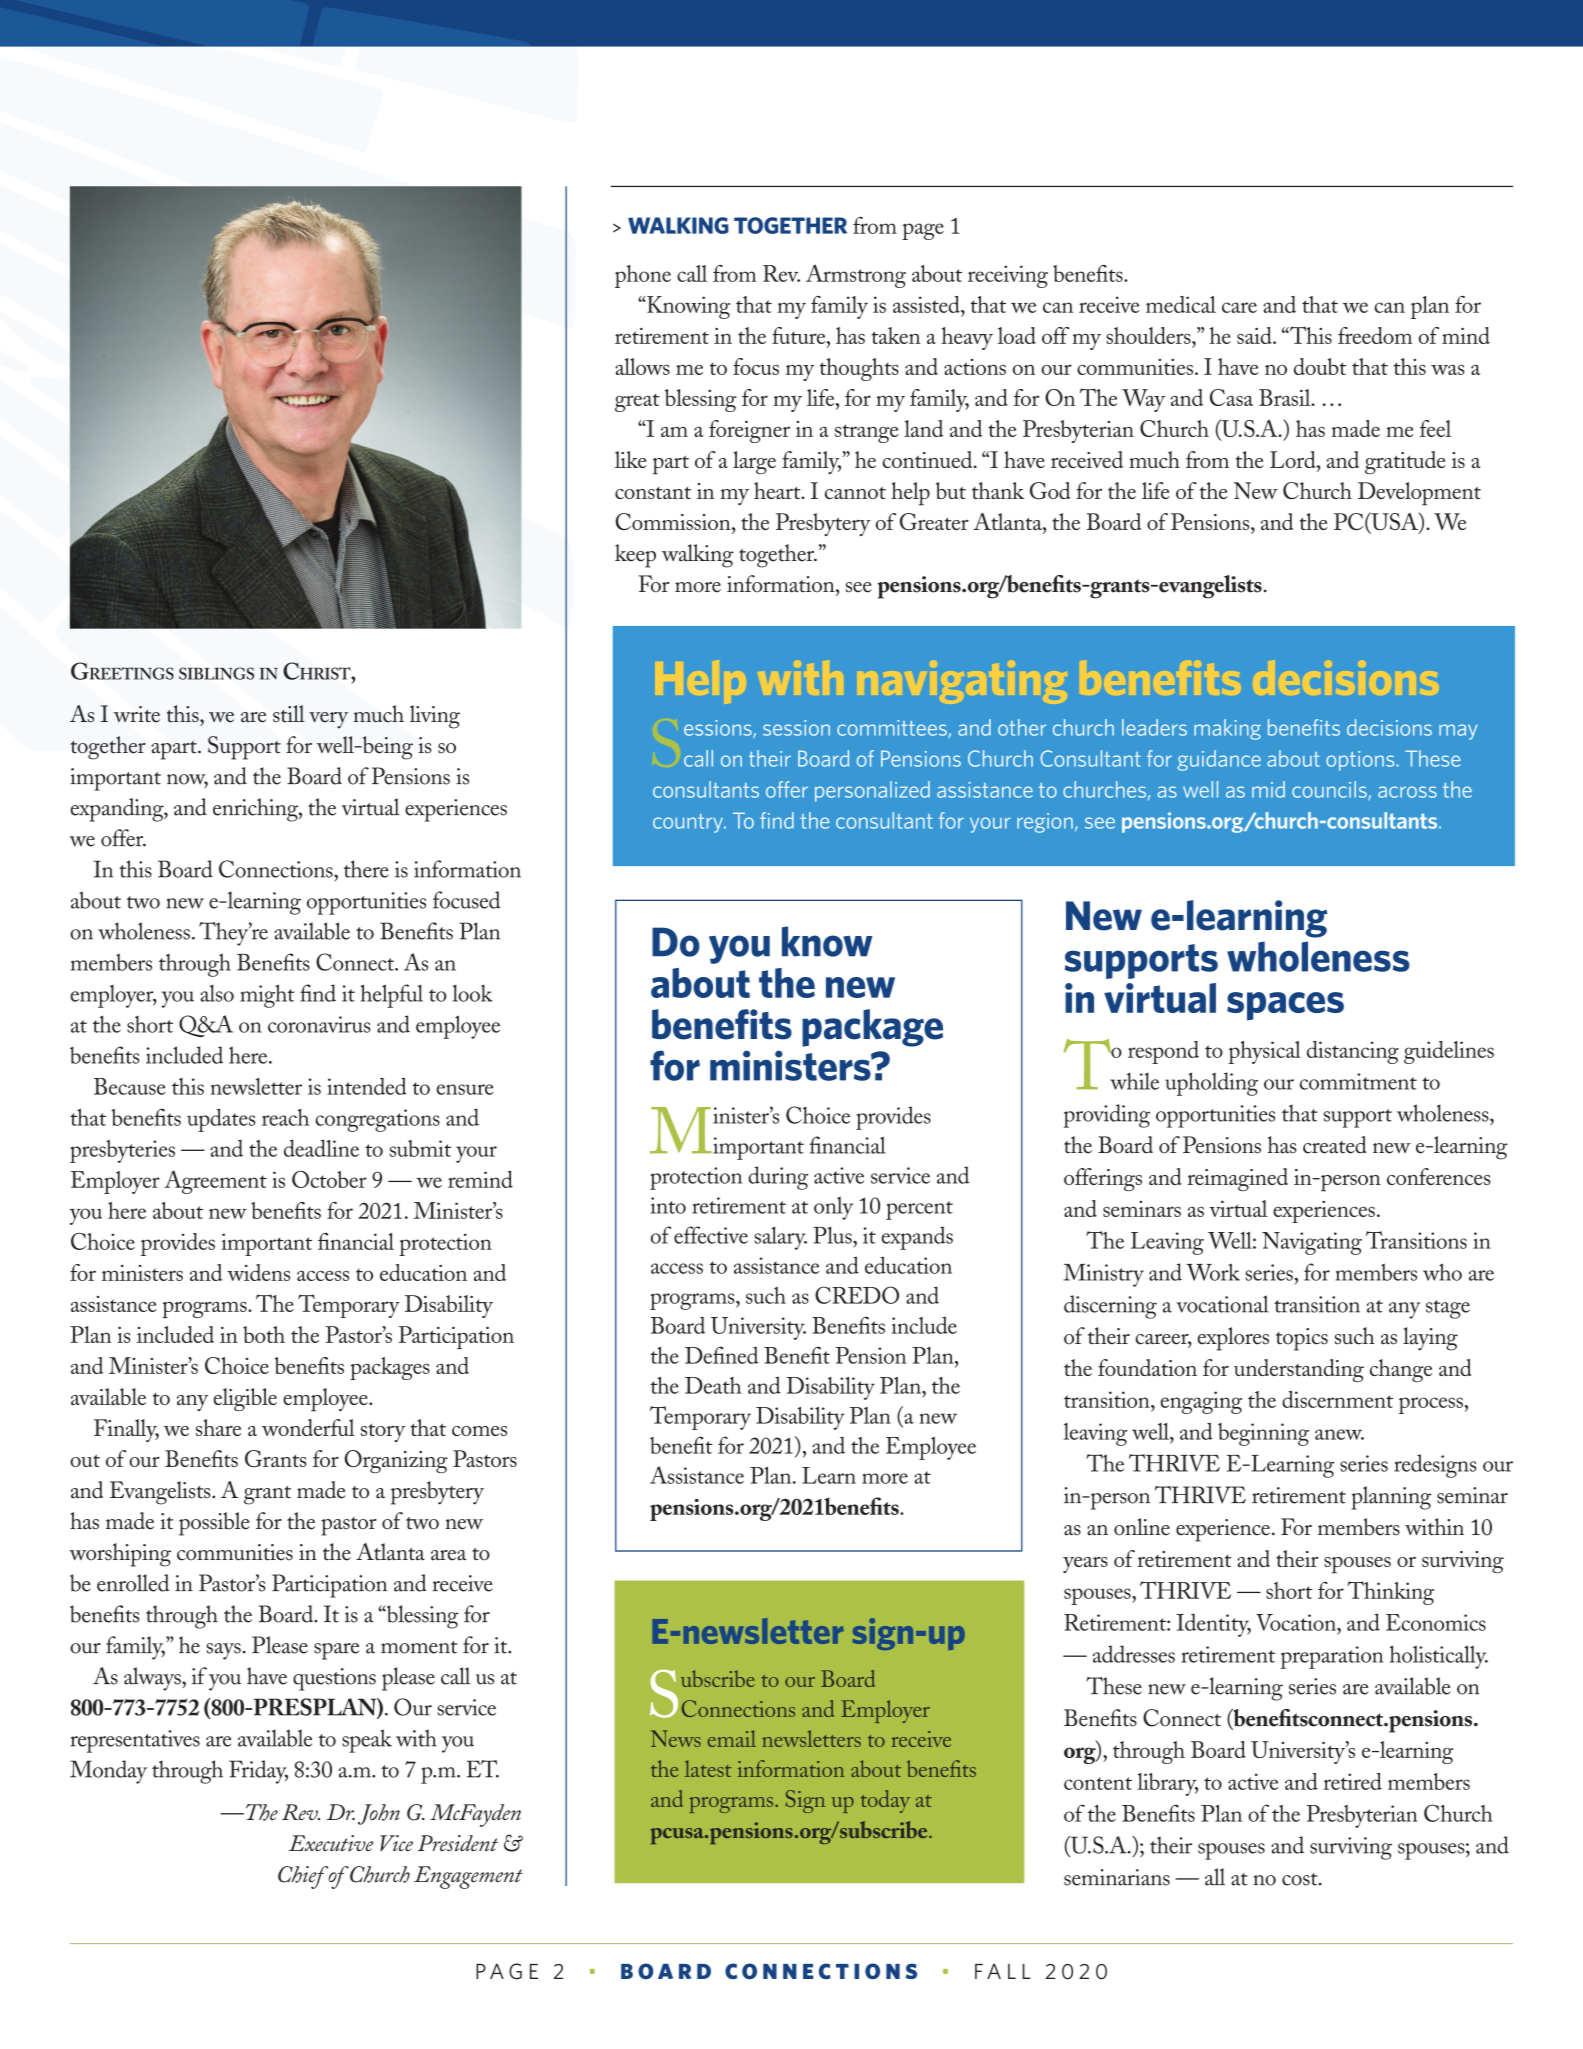  Describe the element at coordinates (331, 1843) in the document. I see `Executive` at that location.
